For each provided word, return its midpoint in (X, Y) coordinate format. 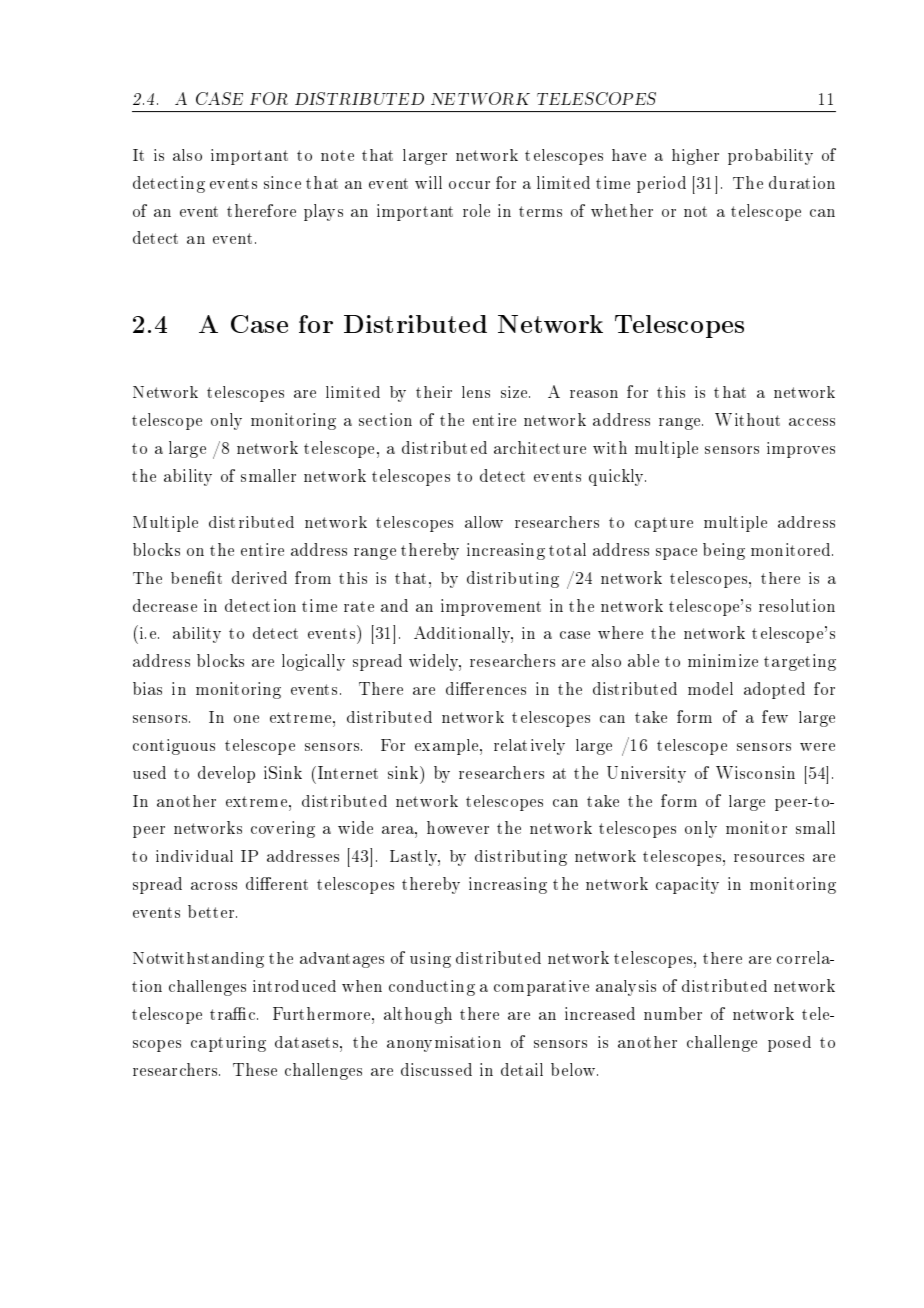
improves (801, 450)
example (448, 747)
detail (522, 1069)
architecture (540, 447)
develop (226, 774)
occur (469, 185)
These (255, 1069)
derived (259, 577)
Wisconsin (755, 772)
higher (695, 157)
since (282, 182)
